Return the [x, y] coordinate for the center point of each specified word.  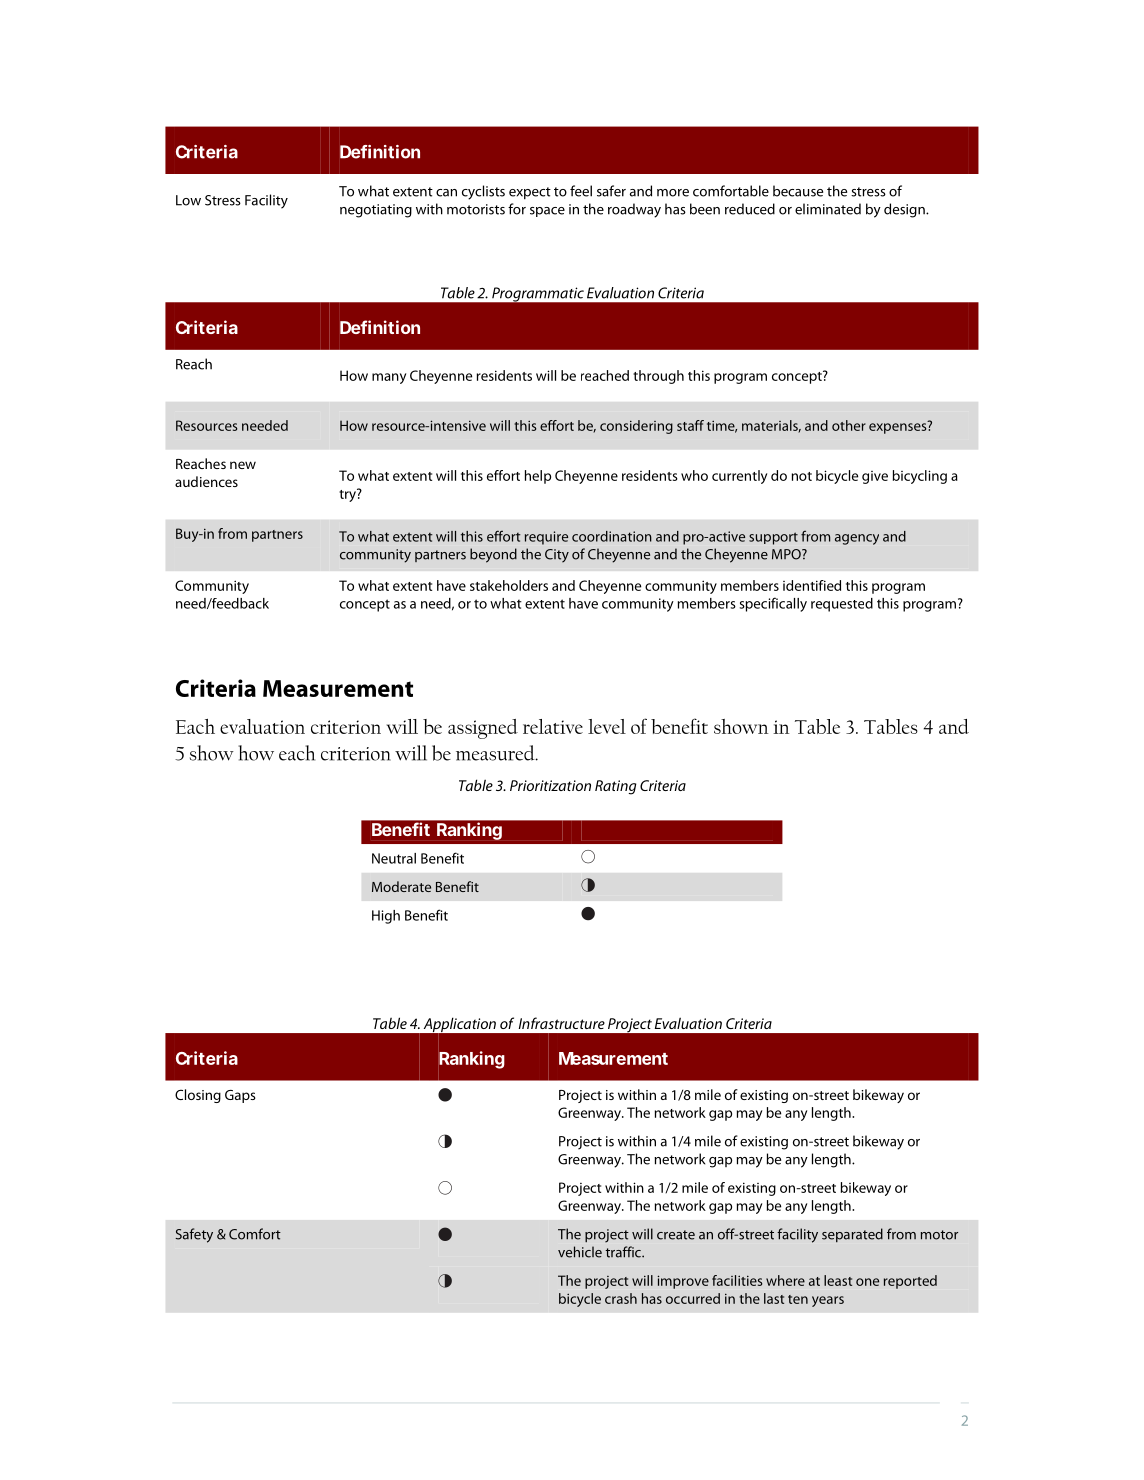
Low [188, 200]
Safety [194, 1235]
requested [842, 605]
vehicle [580, 1252]
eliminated [828, 209]
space [547, 212]
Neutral [394, 858]
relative [553, 726]
